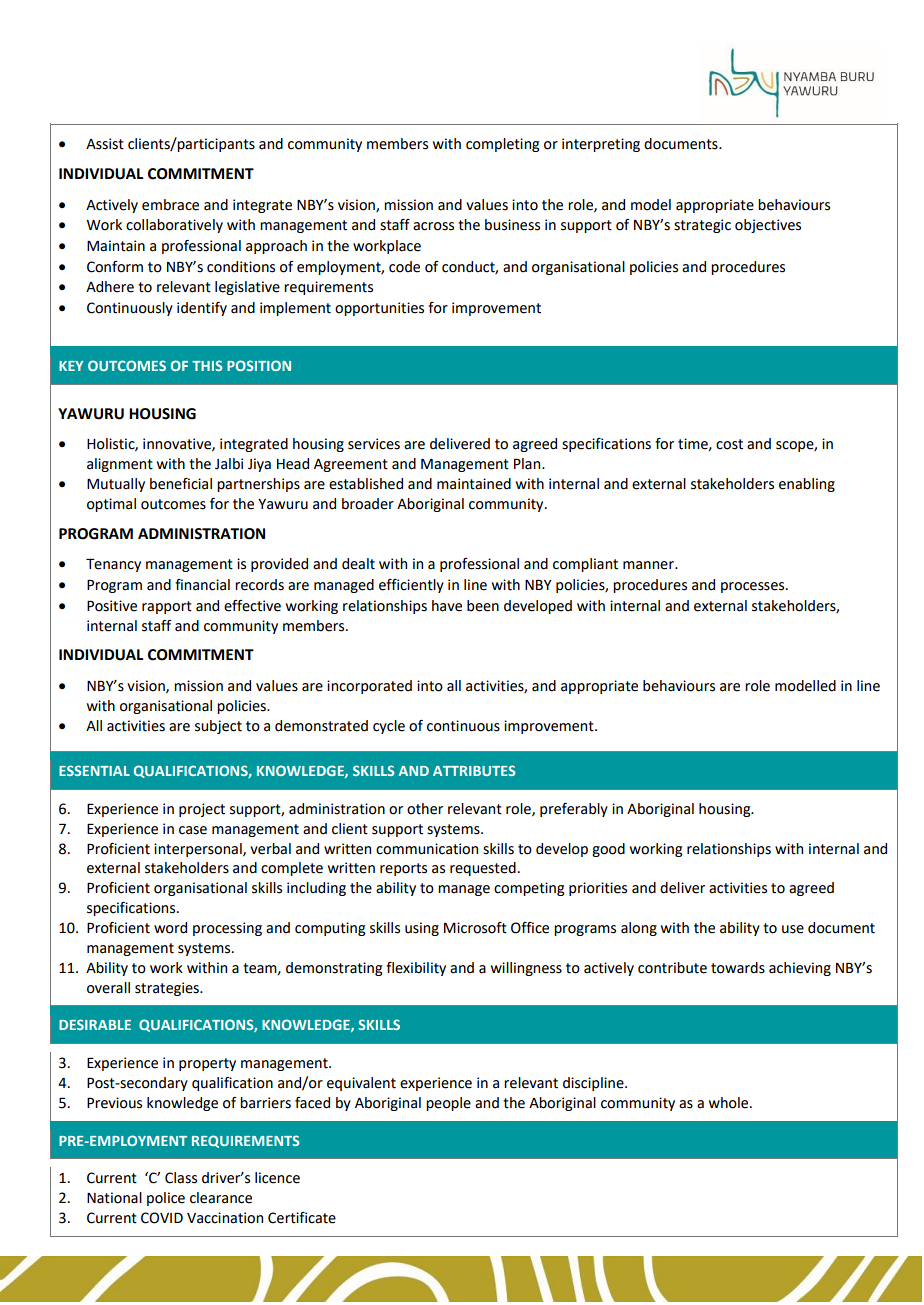 The height and width of the screenshot is (1305, 924). What do you see at coordinates (702, 226) in the screenshot?
I see `strategic` at bounding box center [702, 226].
